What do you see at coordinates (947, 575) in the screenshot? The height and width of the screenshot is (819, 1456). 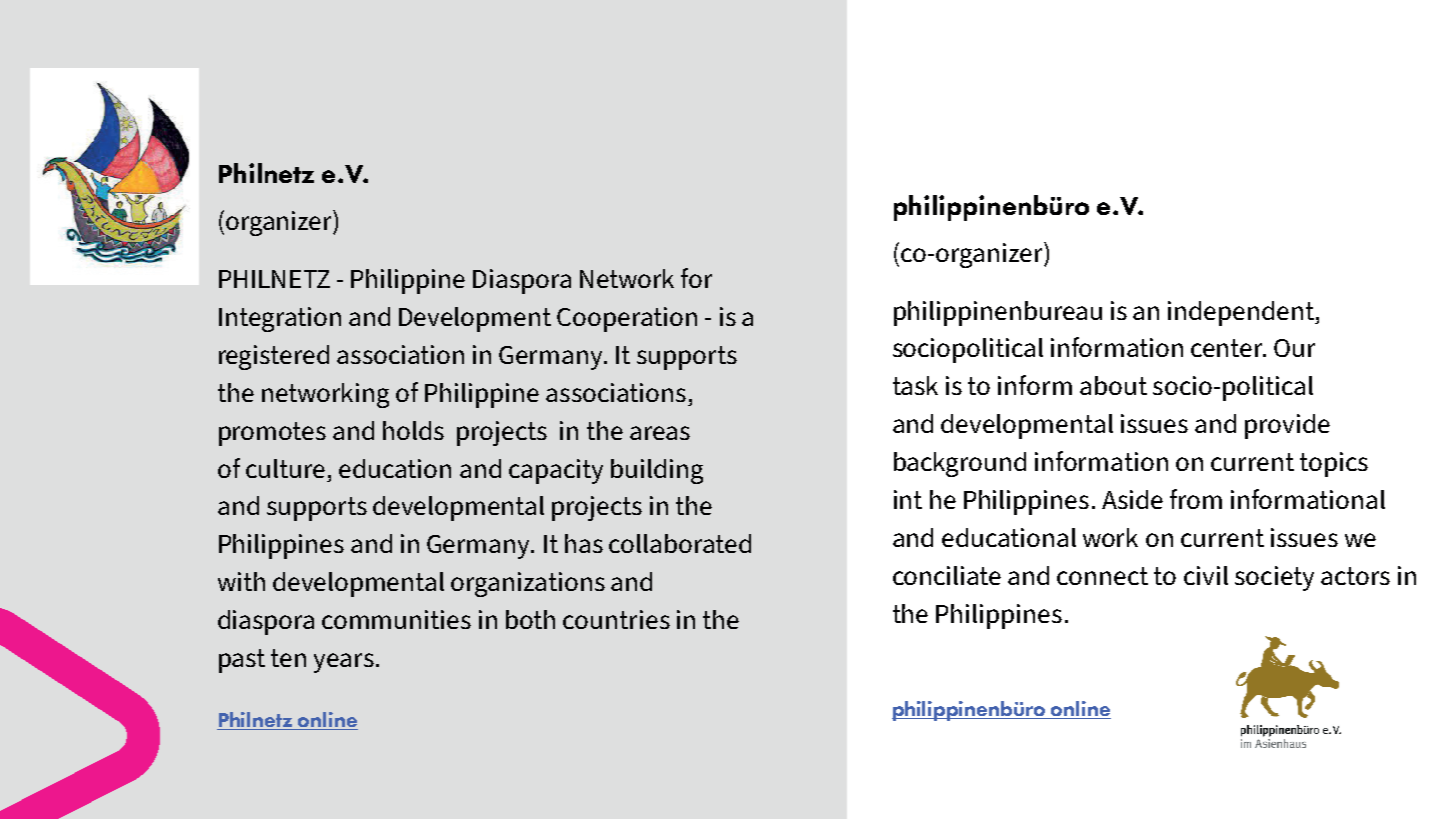 I see `conciliate` at bounding box center [947, 575].
